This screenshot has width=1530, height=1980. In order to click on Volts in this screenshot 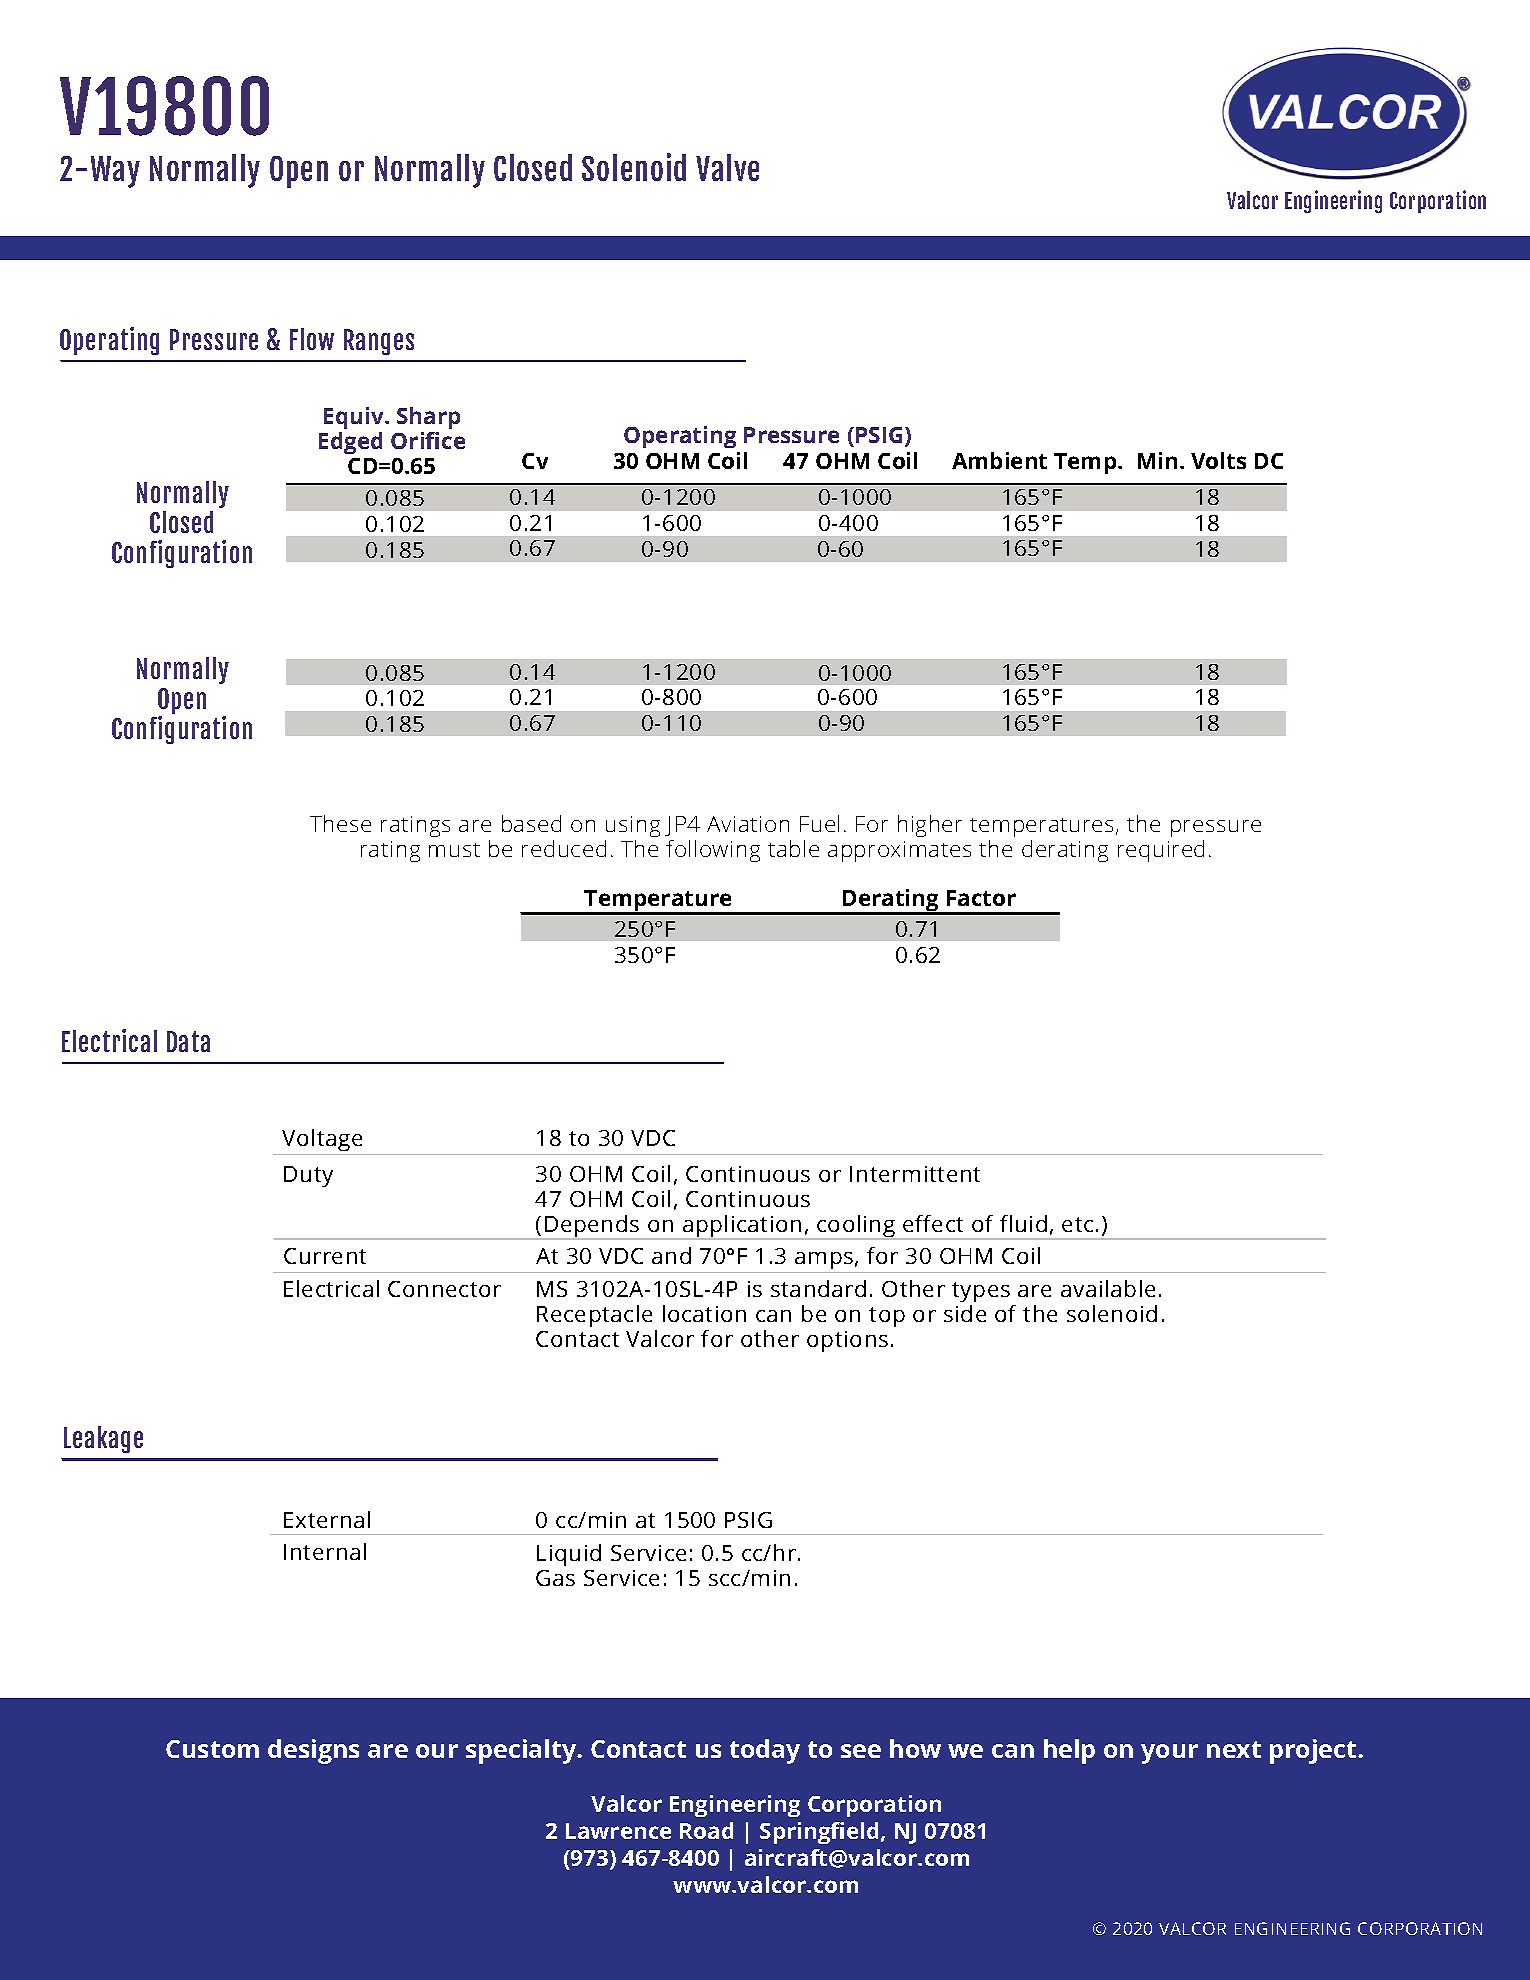, I will do `click(1218, 460)`.
